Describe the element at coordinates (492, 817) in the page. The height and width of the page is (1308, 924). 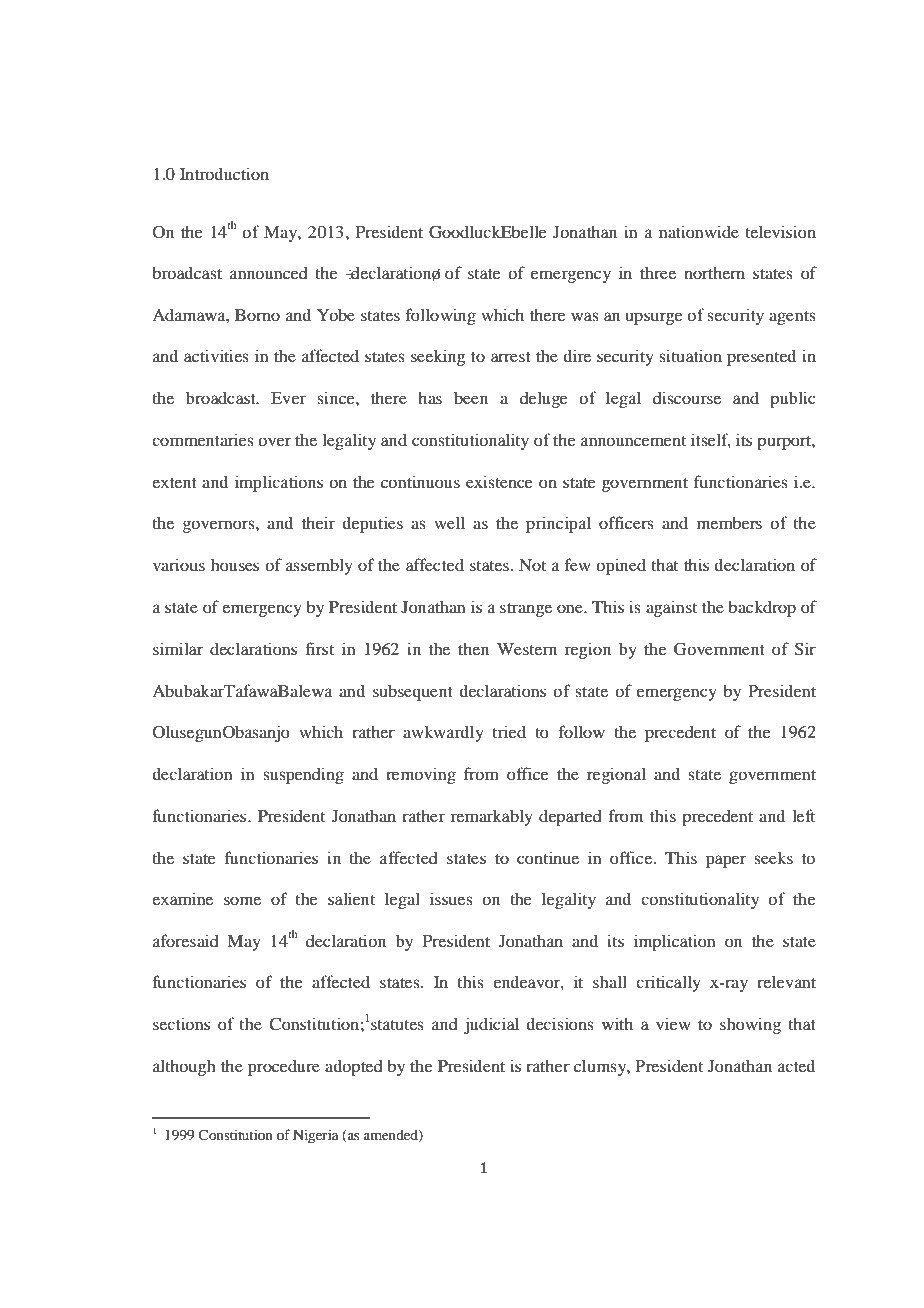
I see `remarkably` at that location.
